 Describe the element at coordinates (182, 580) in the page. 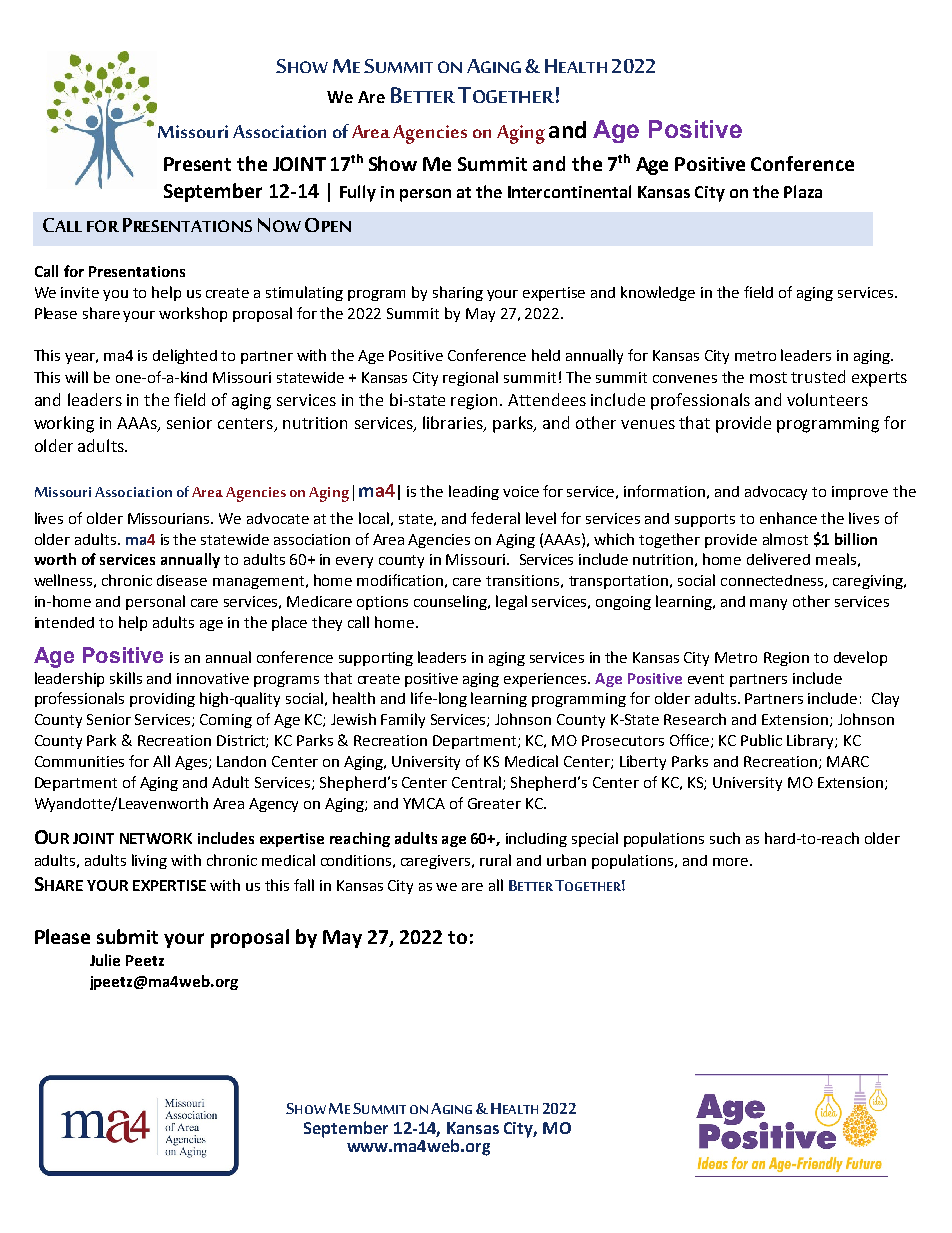

I see `disease` at that location.
